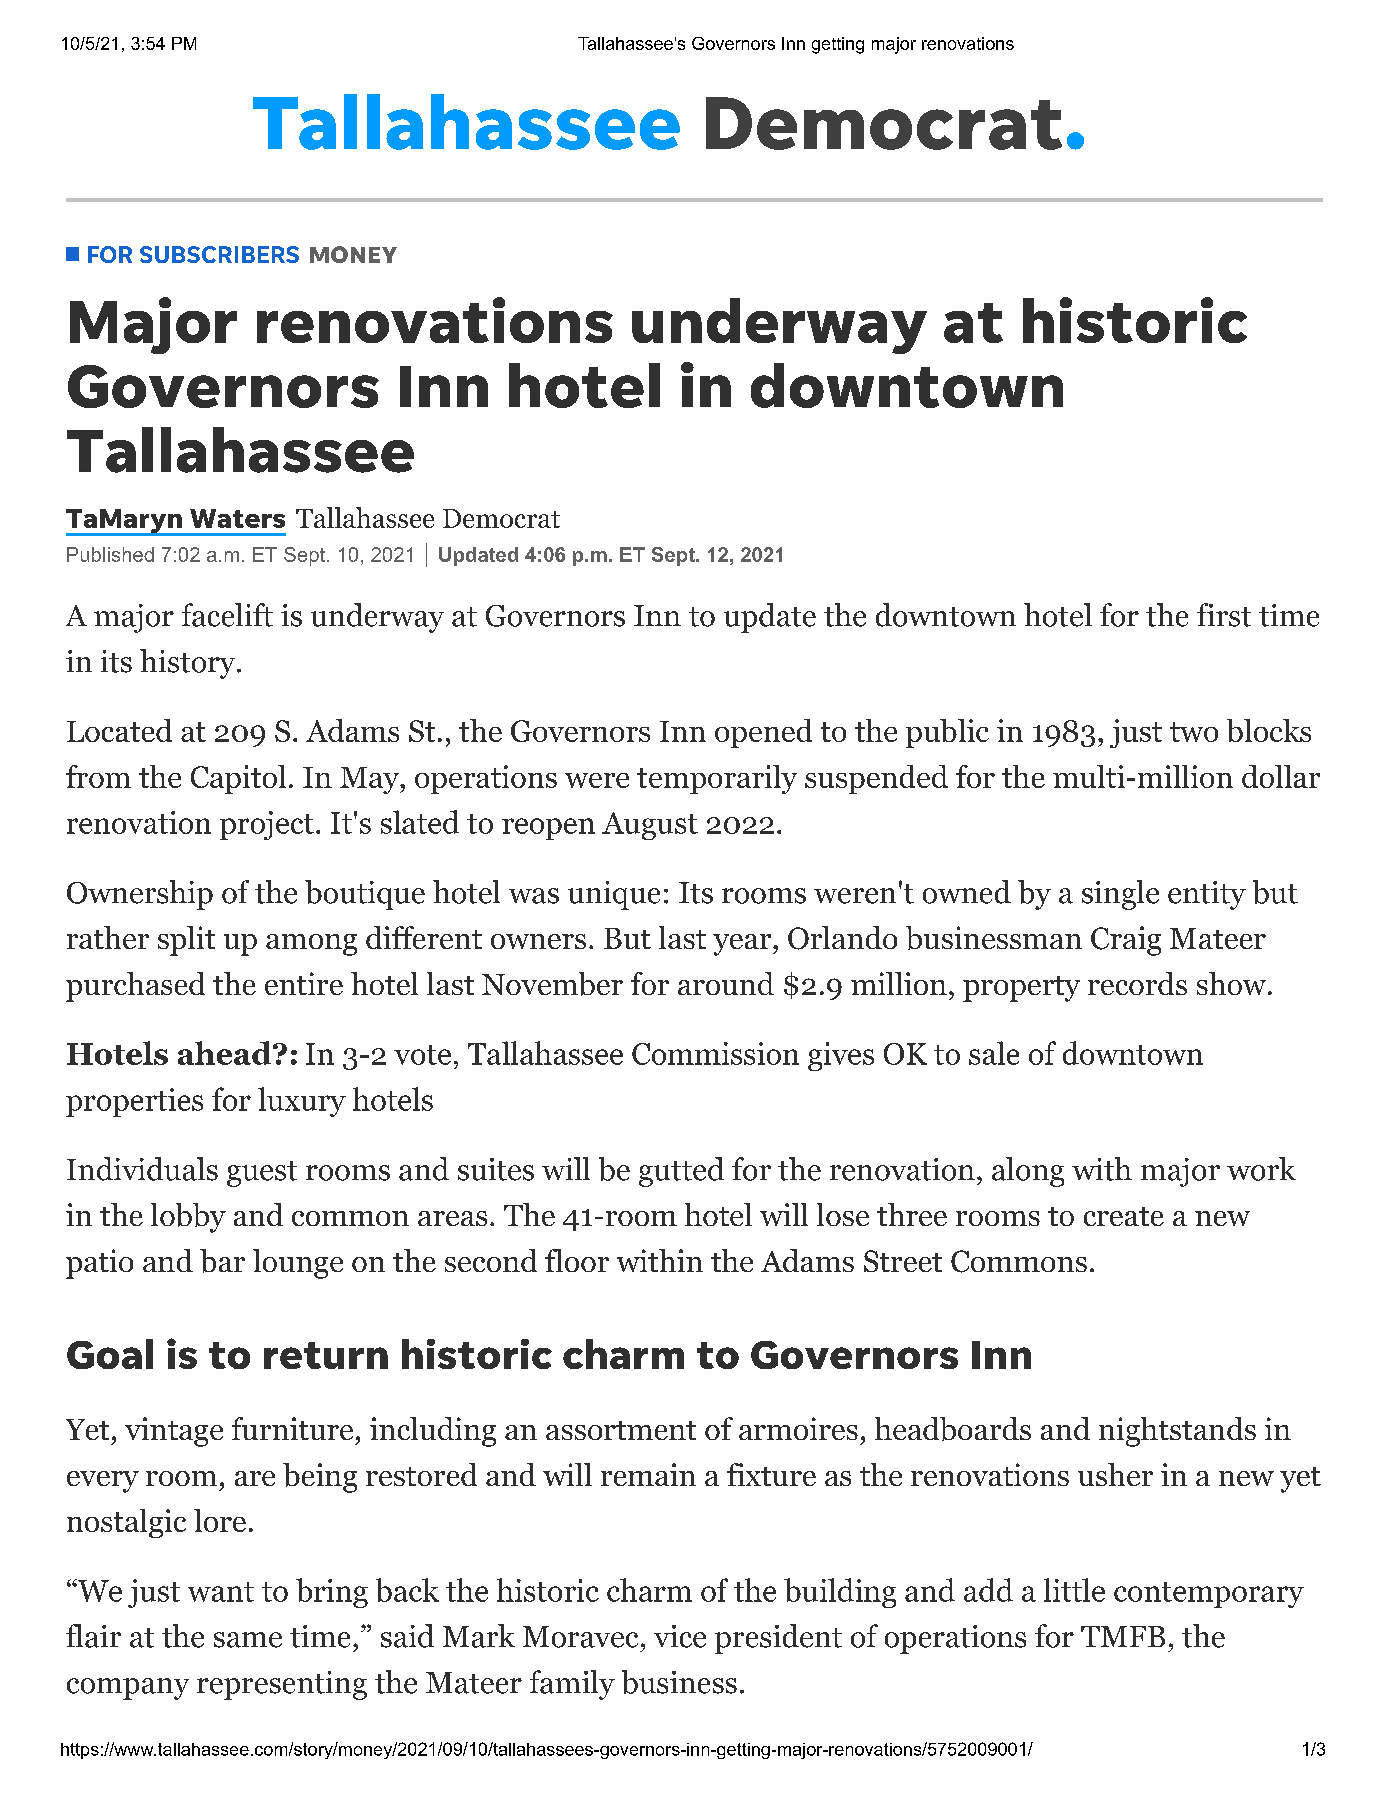 The image size is (1386, 1794). I want to click on project, so click(267, 825).
